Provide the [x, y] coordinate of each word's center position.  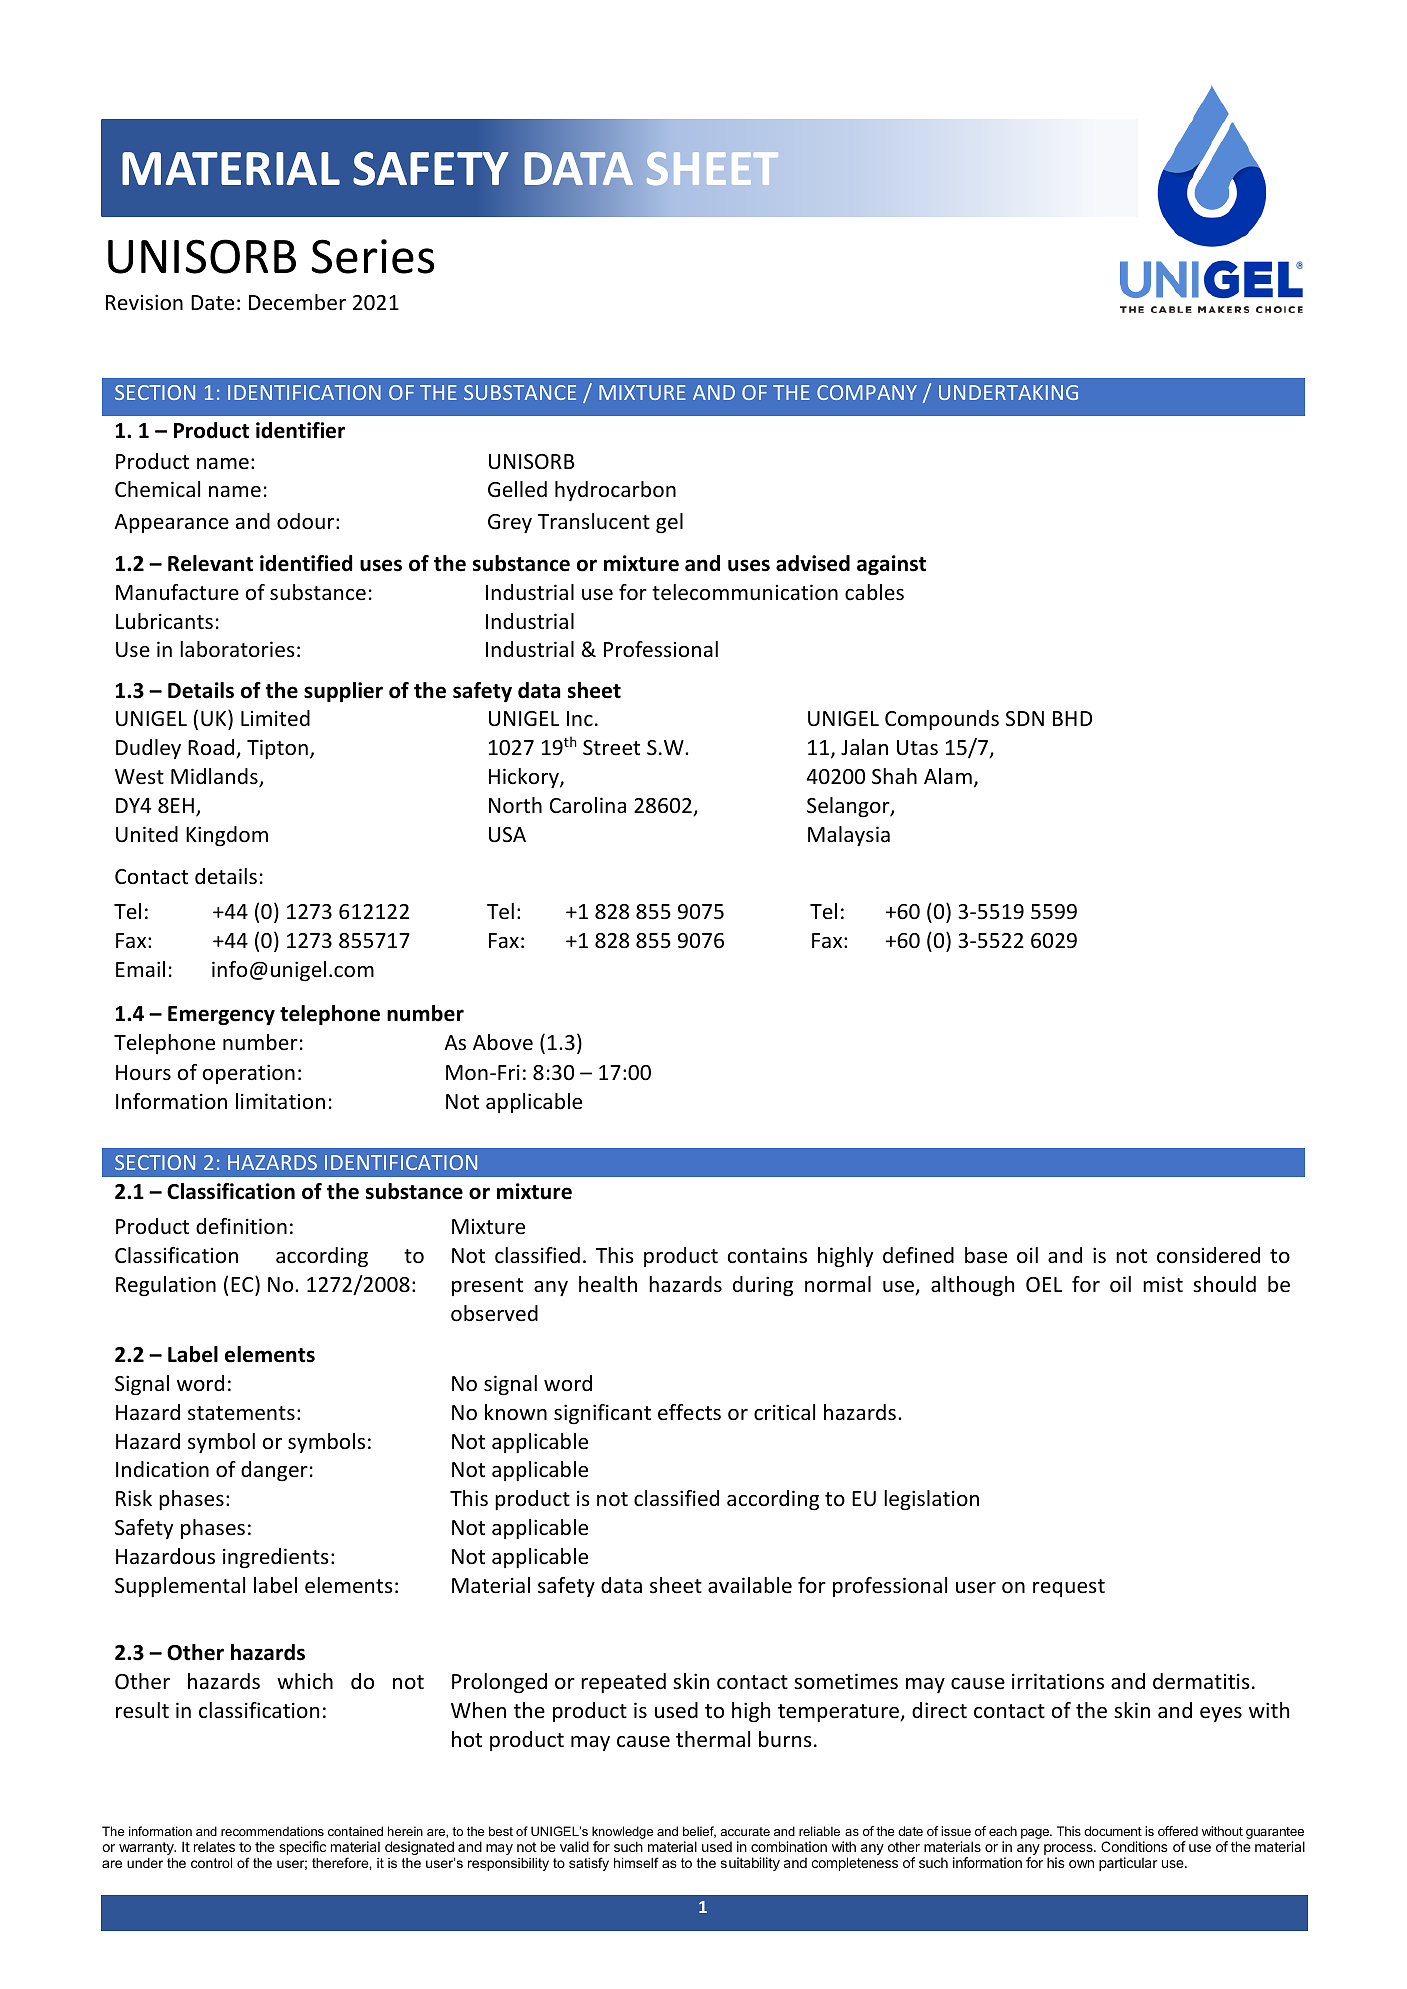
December [297, 302]
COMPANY [867, 392]
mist [1163, 1284]
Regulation [166, 1286]
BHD [1072, 718]
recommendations [272, 1831]
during [763, 1286]
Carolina [588, 805]
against [891, 565]
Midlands [215, 778]
